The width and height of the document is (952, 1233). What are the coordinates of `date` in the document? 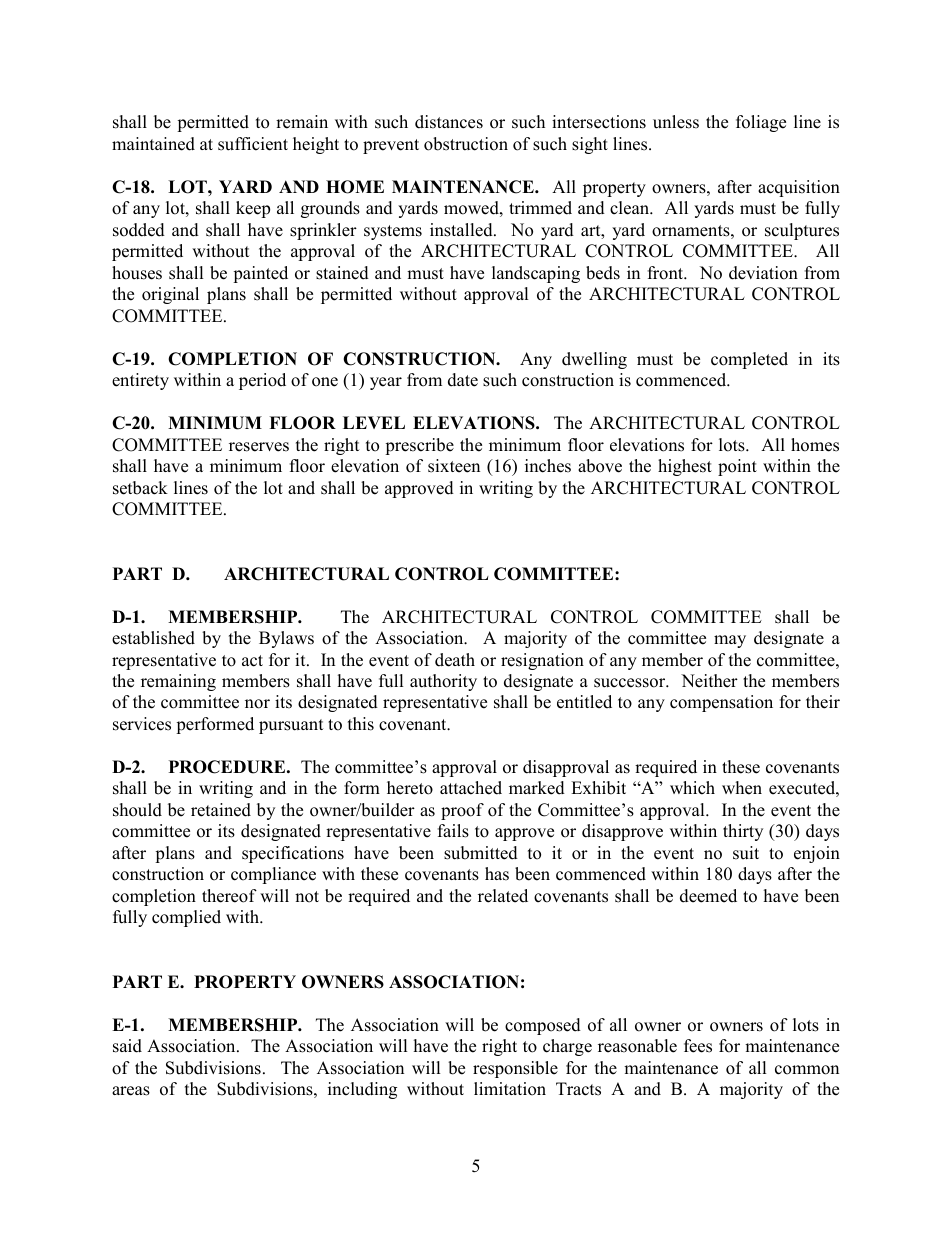 It's located at (463, 380).
